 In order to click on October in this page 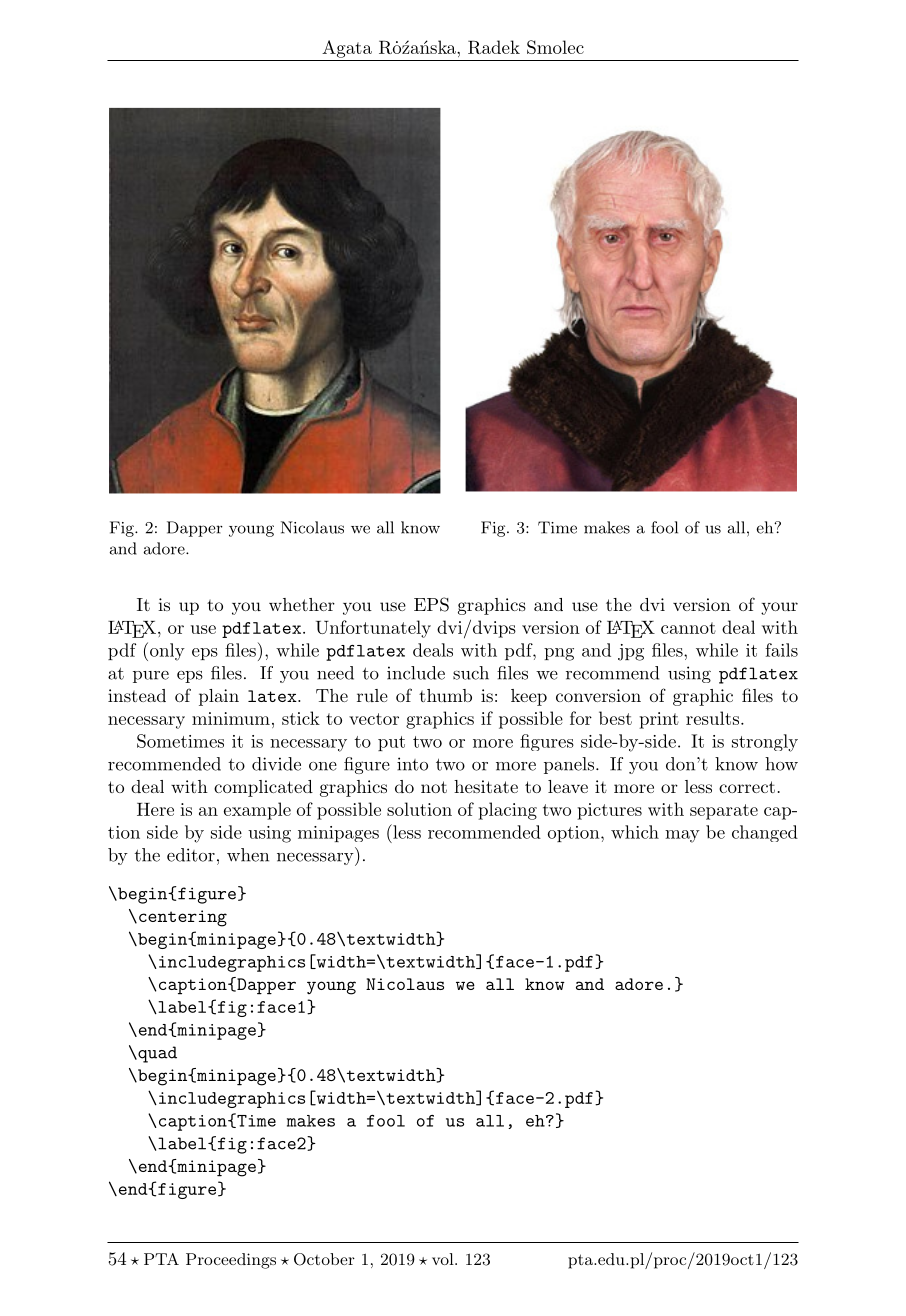, I will do `click(324, 1259)`.
